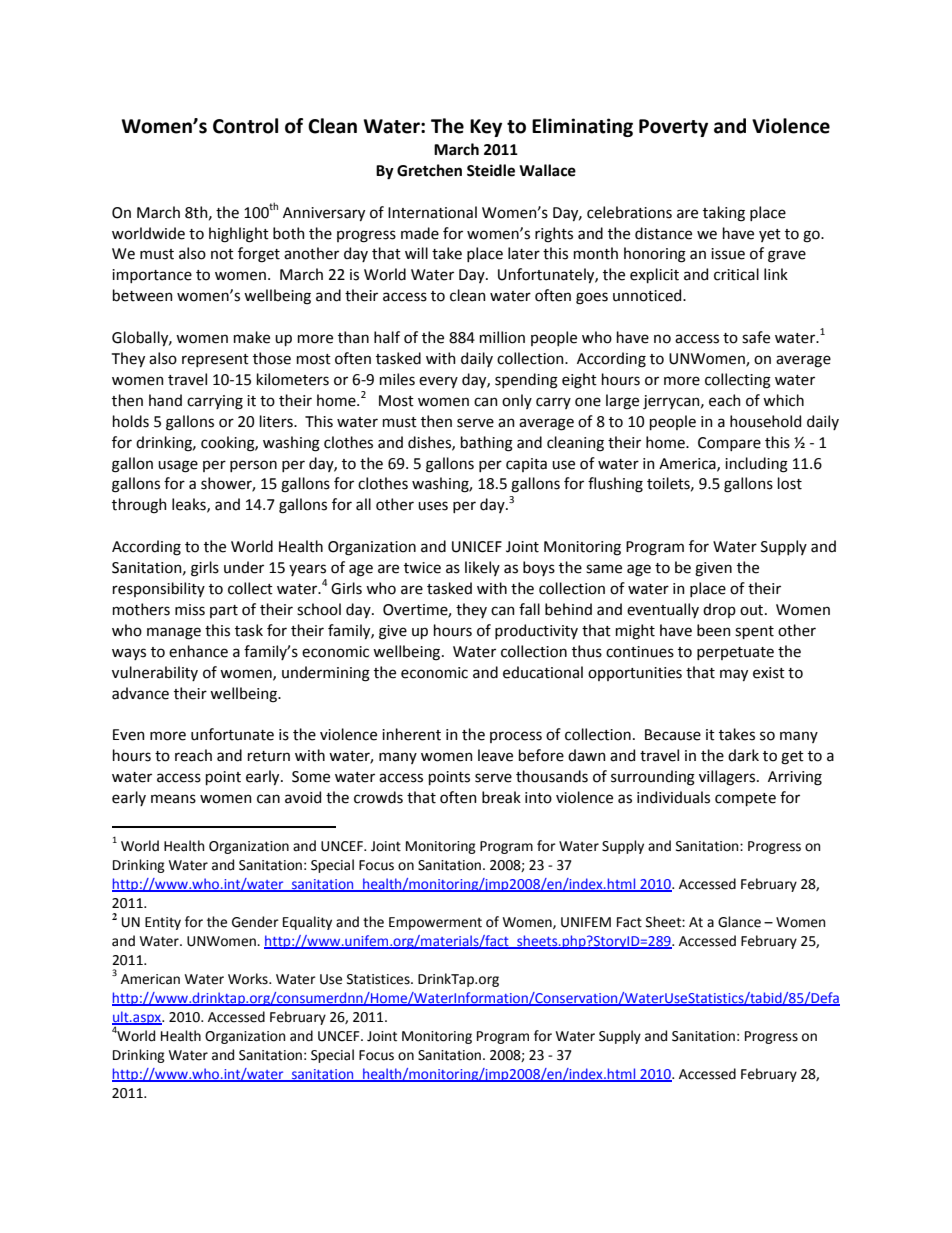 The image size is (952, 1233). I want to click on bathing, so click(487, 444).
